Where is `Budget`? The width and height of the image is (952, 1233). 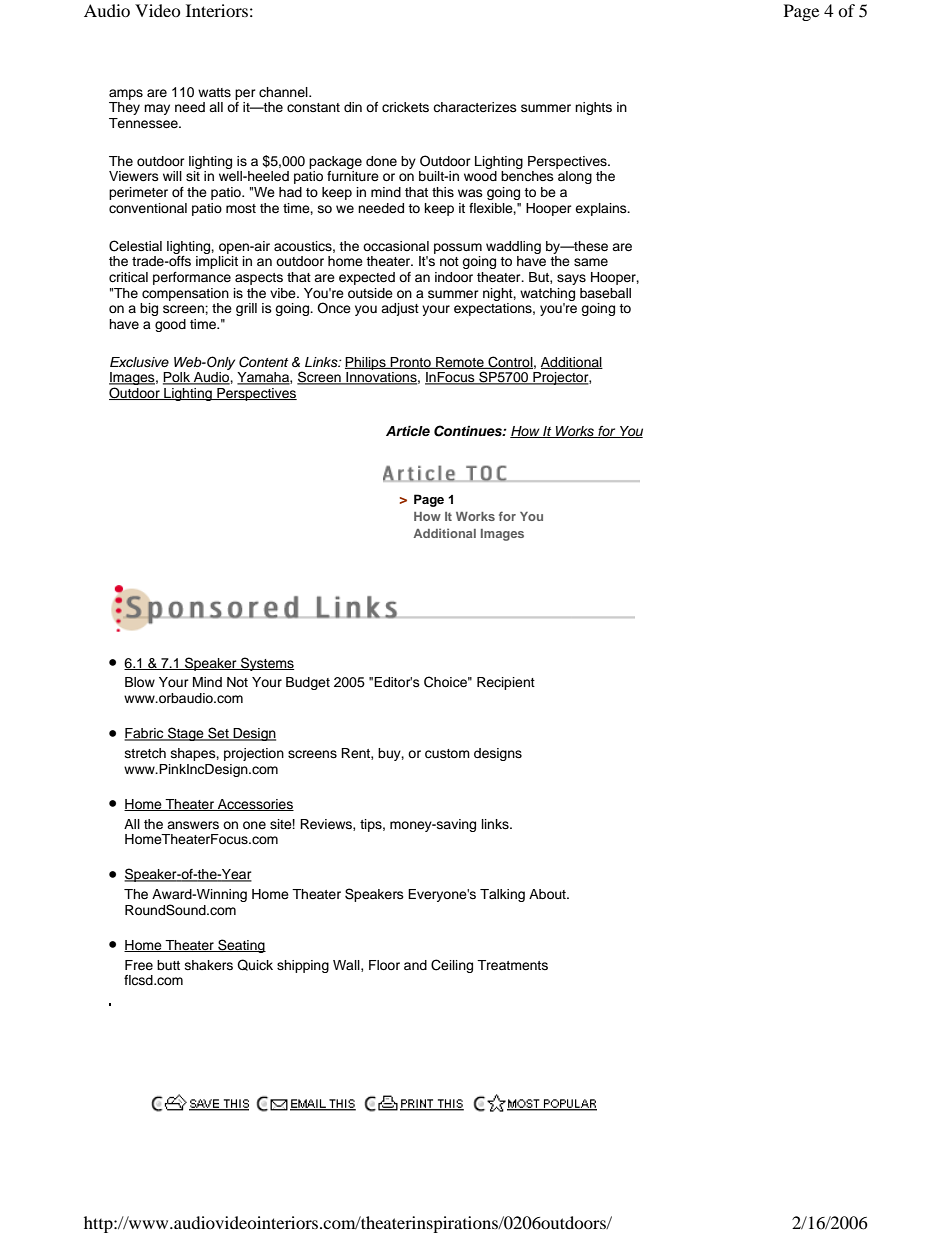 Budget is located at coordinates (308, 683).
